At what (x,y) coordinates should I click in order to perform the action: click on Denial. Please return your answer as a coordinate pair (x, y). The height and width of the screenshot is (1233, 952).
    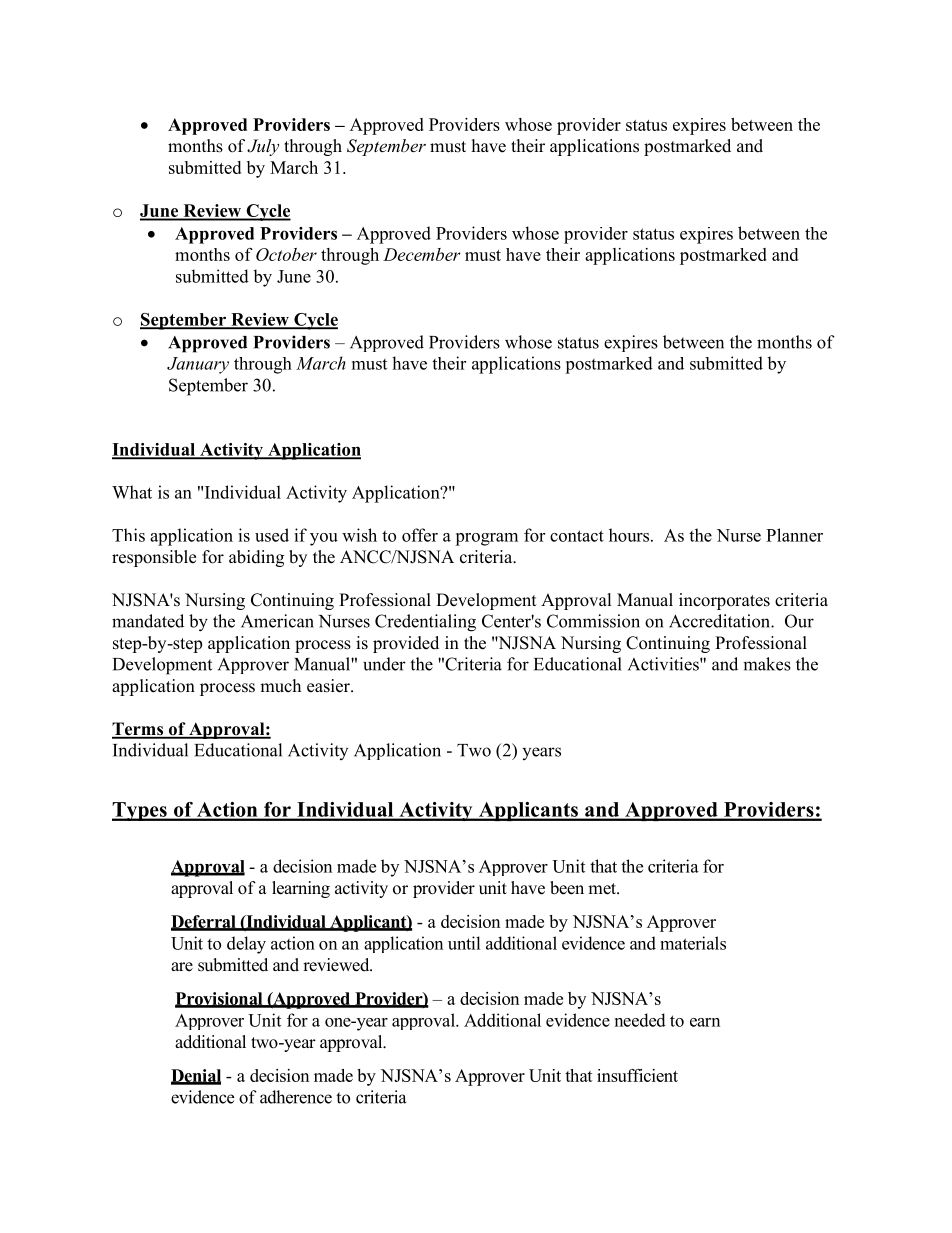
    Looking at the image, I should click on (196, 1076).
